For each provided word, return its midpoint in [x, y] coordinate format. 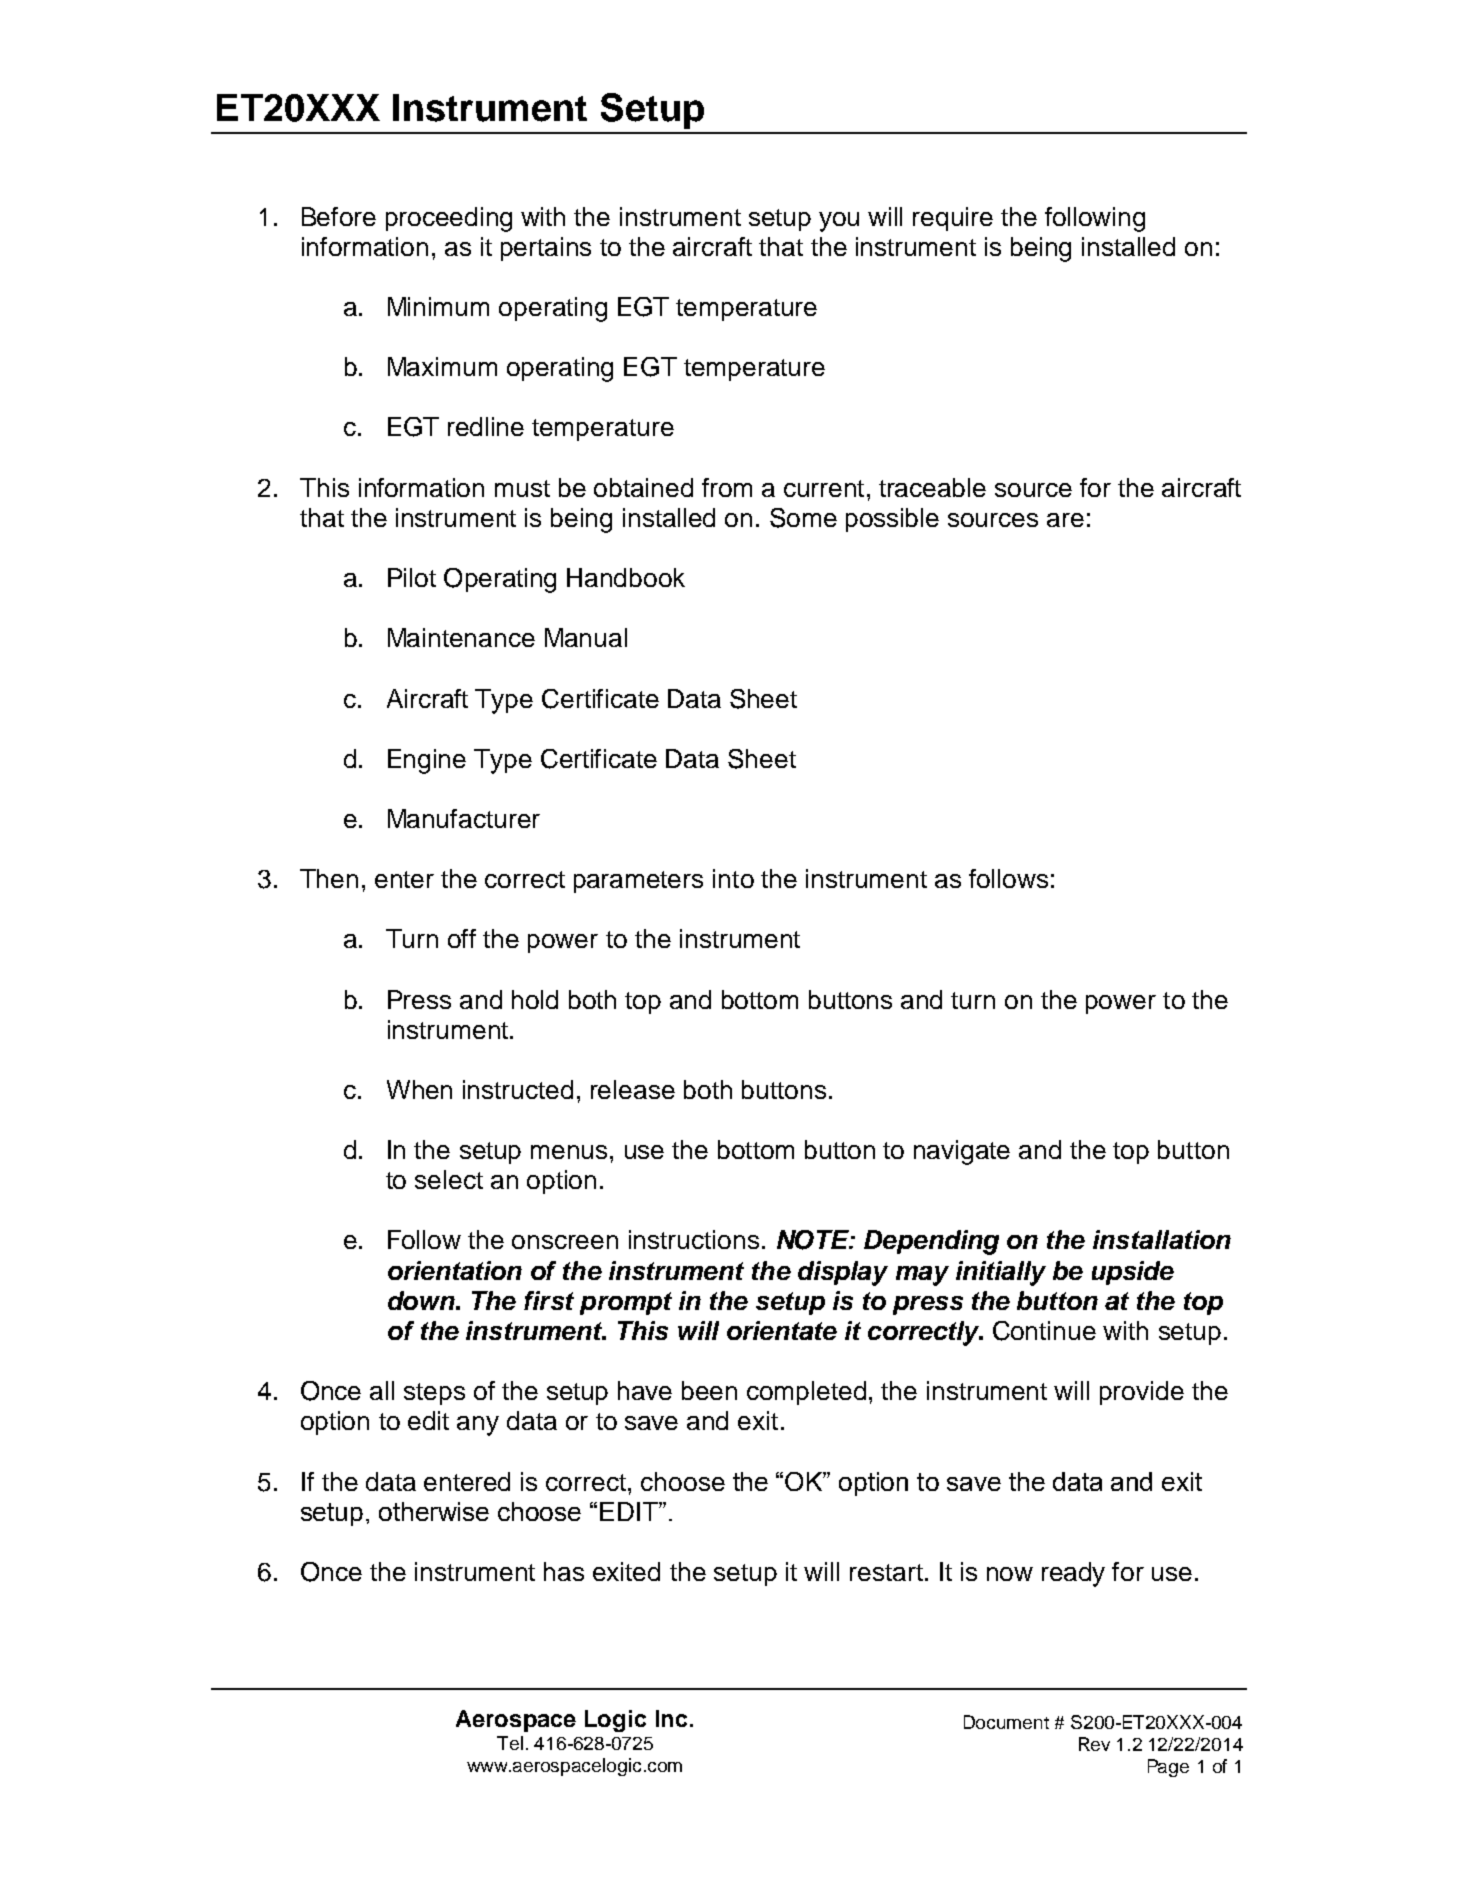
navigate [962, 1152]
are [1065, 520]
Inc [671, 1718]
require [953, 219]
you [839, 222]
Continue [1044, 1331]
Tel [510, 1743]
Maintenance [461, 637]
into [733, 878]
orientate [782, 1330]
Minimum [438, 306]
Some [803, 518]
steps [434, 1394]
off [462, 938]
